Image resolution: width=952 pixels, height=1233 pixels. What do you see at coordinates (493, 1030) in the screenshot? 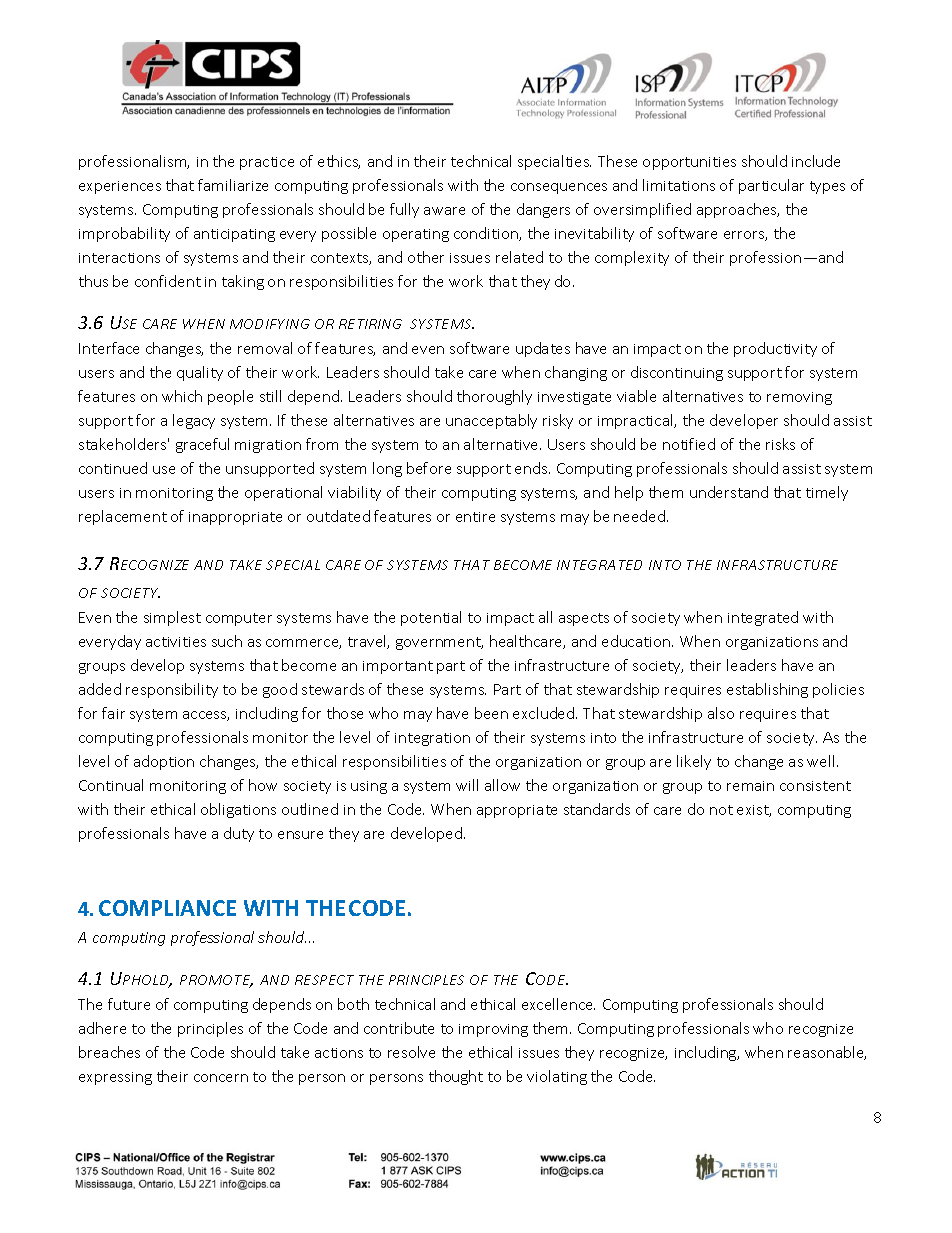
I see `improving` at bounding box center [493, 1030].
